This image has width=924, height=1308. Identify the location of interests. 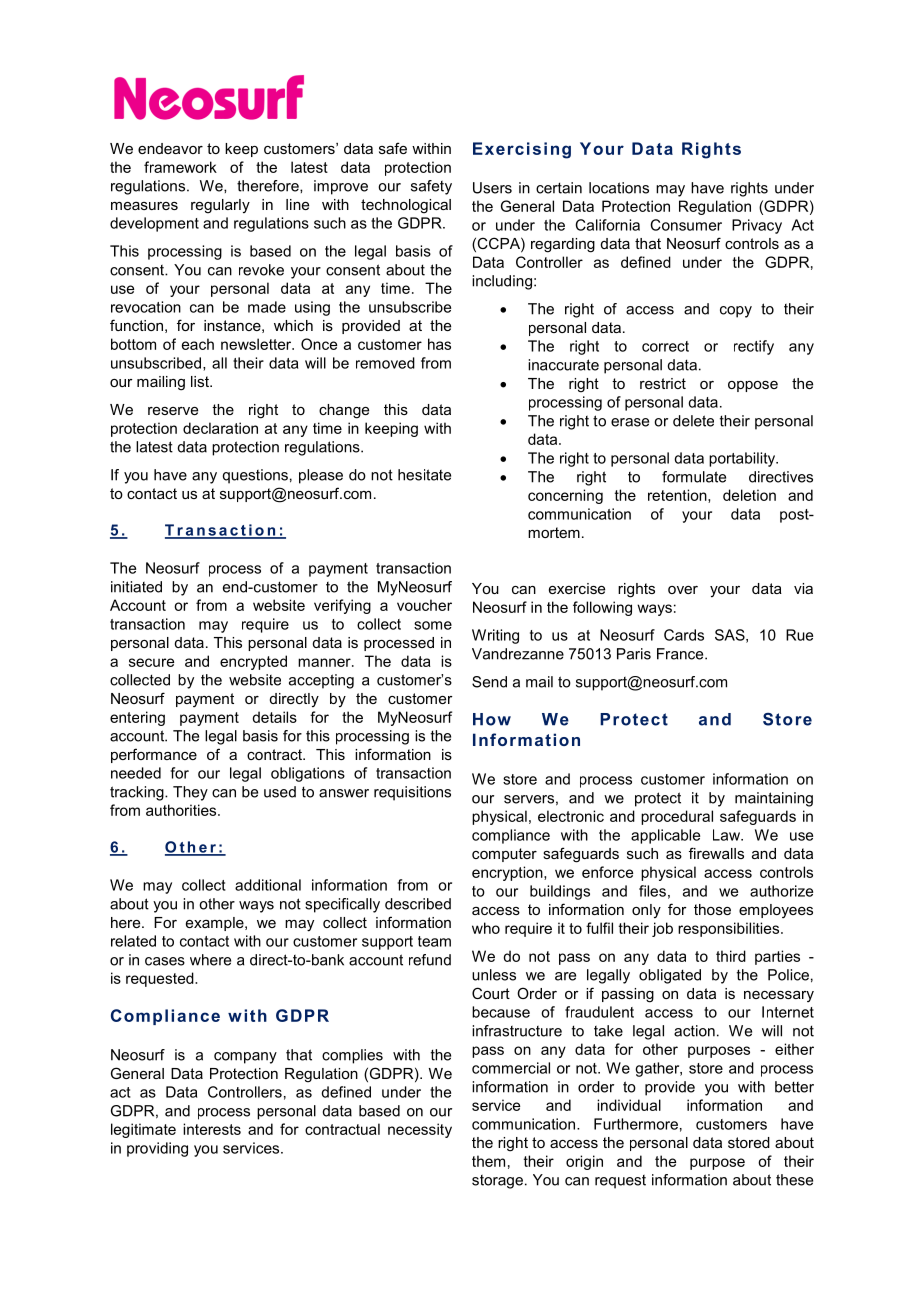
(212, 1129).
